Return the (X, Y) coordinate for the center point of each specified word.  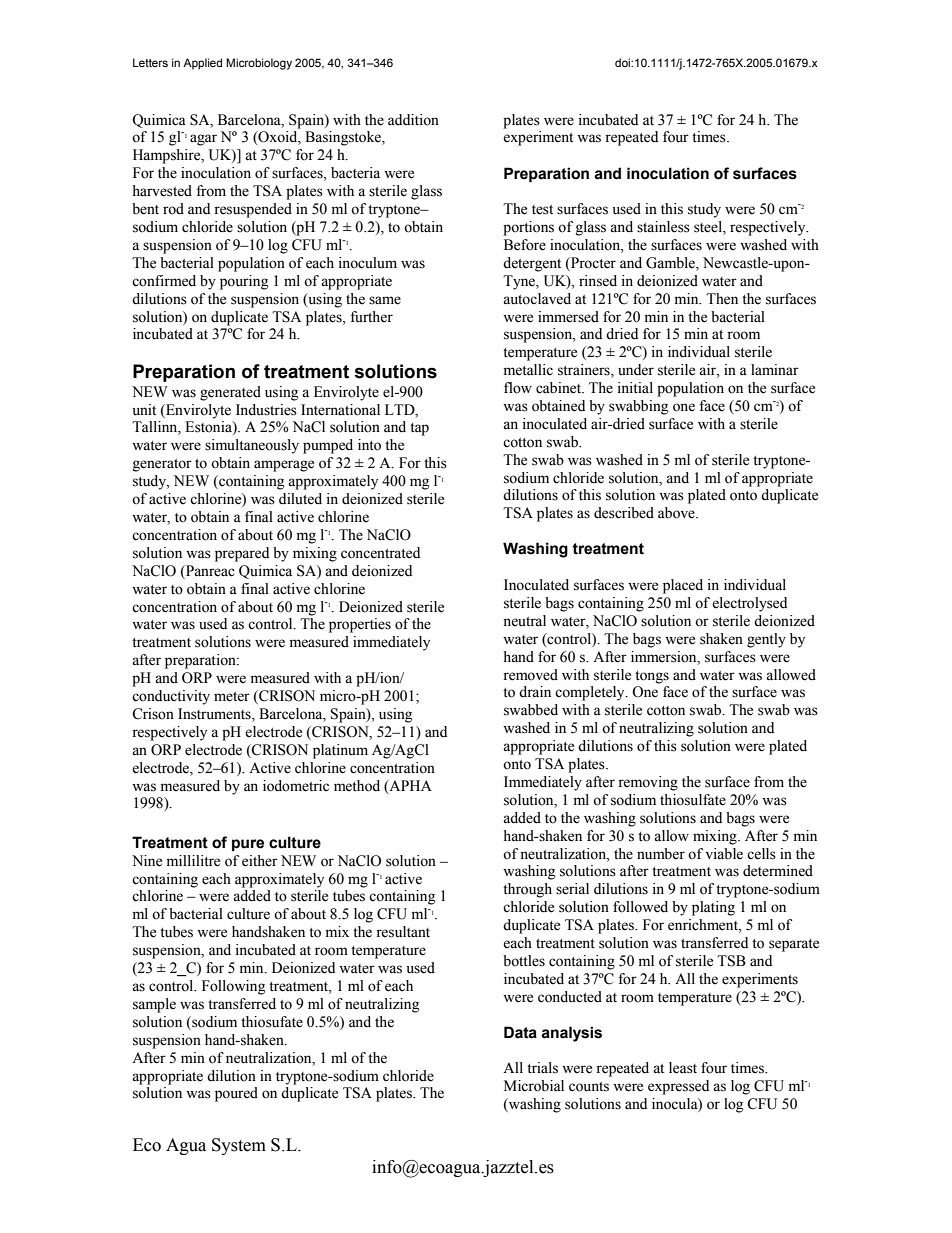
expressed (678, 1087)
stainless (663, 227)
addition (413, 120)
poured (236, 1094)
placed (683, 586)
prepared (242, 554)
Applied (202, 64)
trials (542, 1068)
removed (530, 675)
